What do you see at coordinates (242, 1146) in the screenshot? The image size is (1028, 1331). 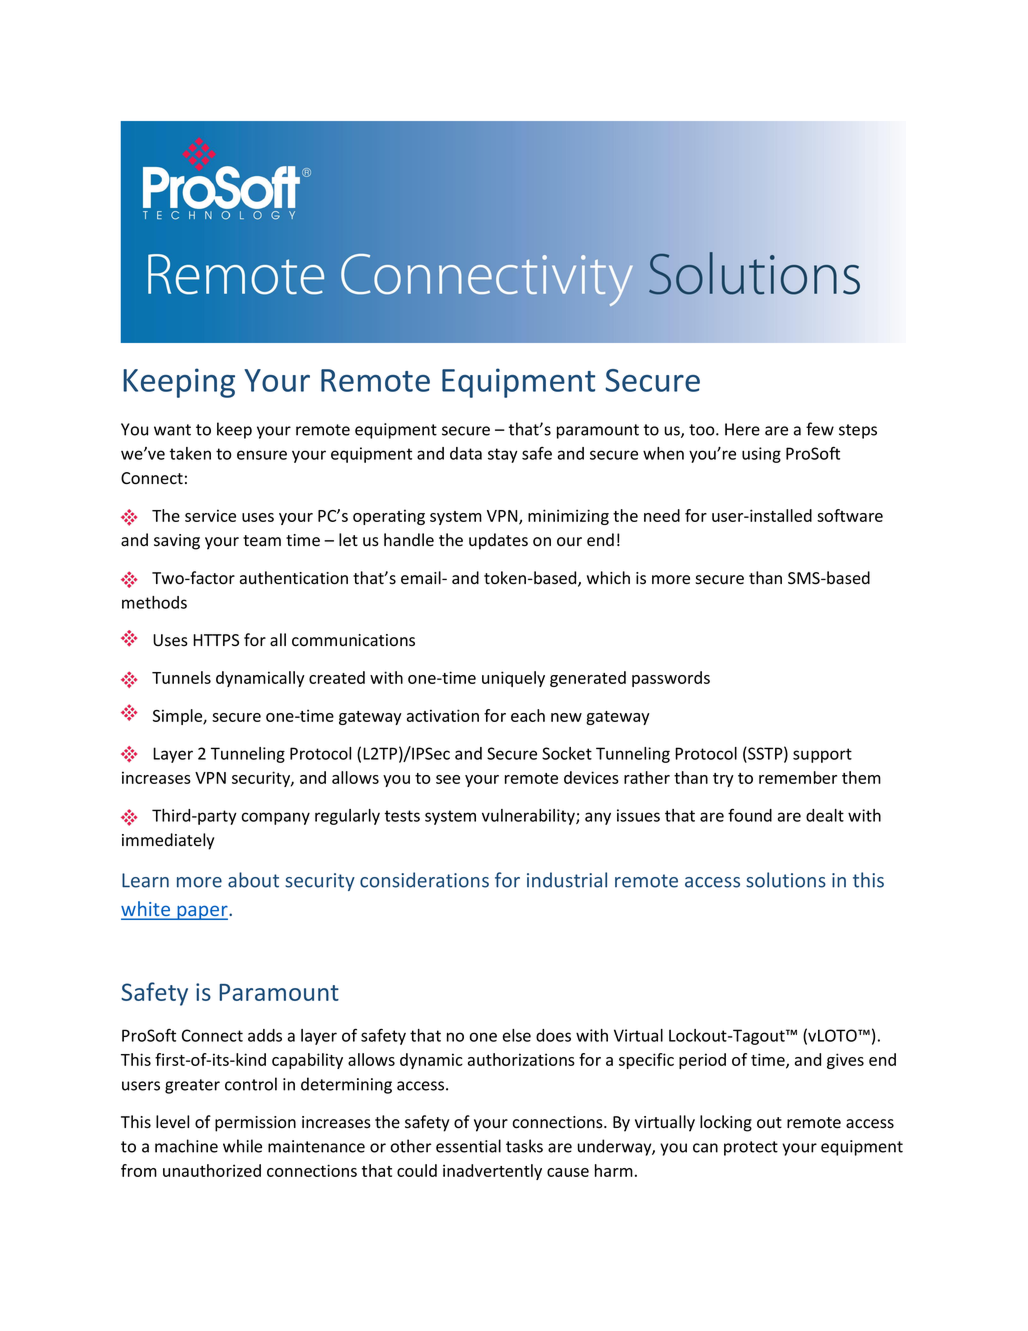 I see `while` at bounding box center [242, 1146].
